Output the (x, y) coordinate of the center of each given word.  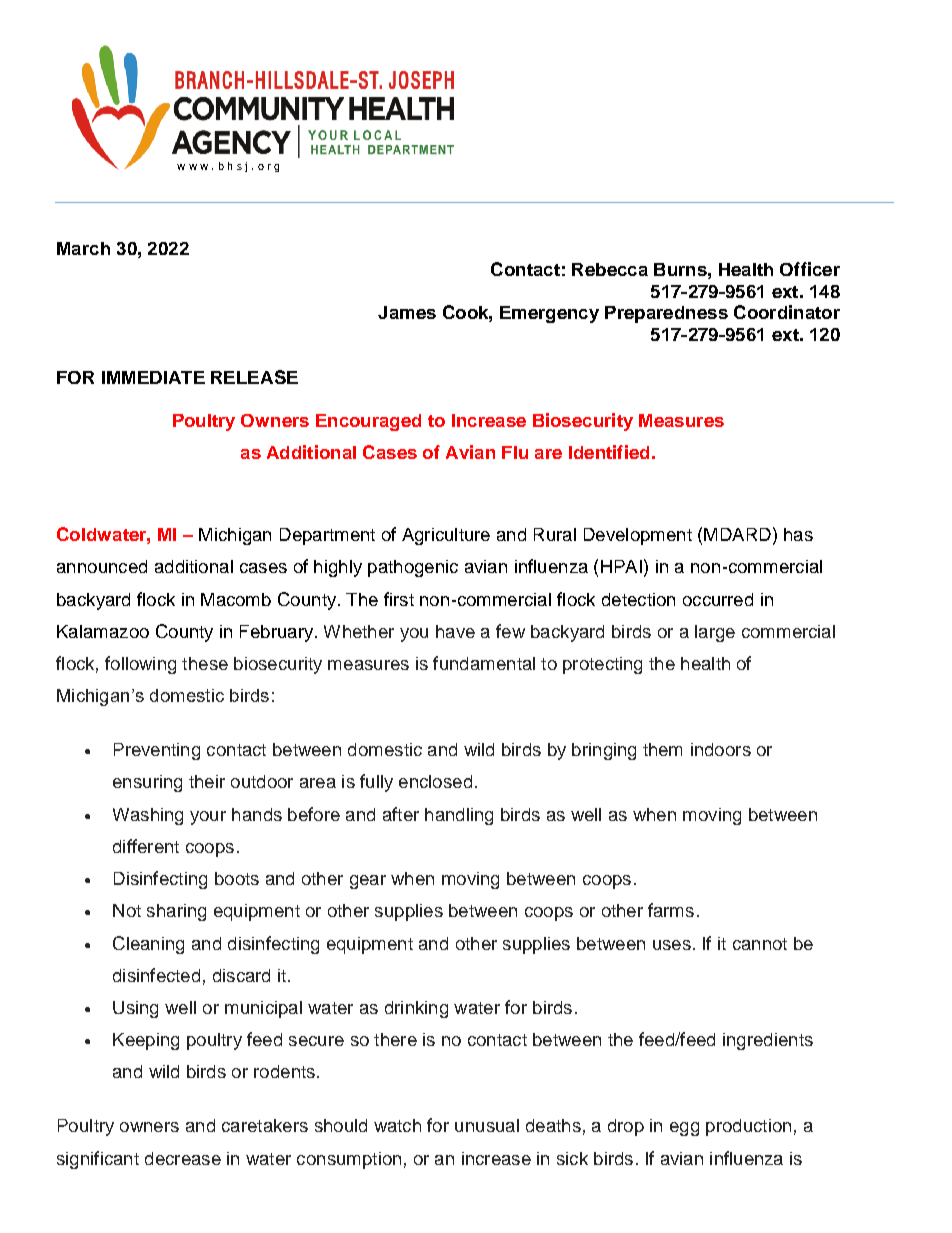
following (140, 665)
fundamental (484, 663)
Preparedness (666, 314)
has (798, 534)
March (83, 248)
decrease (183, 1158)
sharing (176, 912)
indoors (721, 749)
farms (671, 910)
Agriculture (446, 536)
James (407, 312)
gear (368, 882)
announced (102, 566)
